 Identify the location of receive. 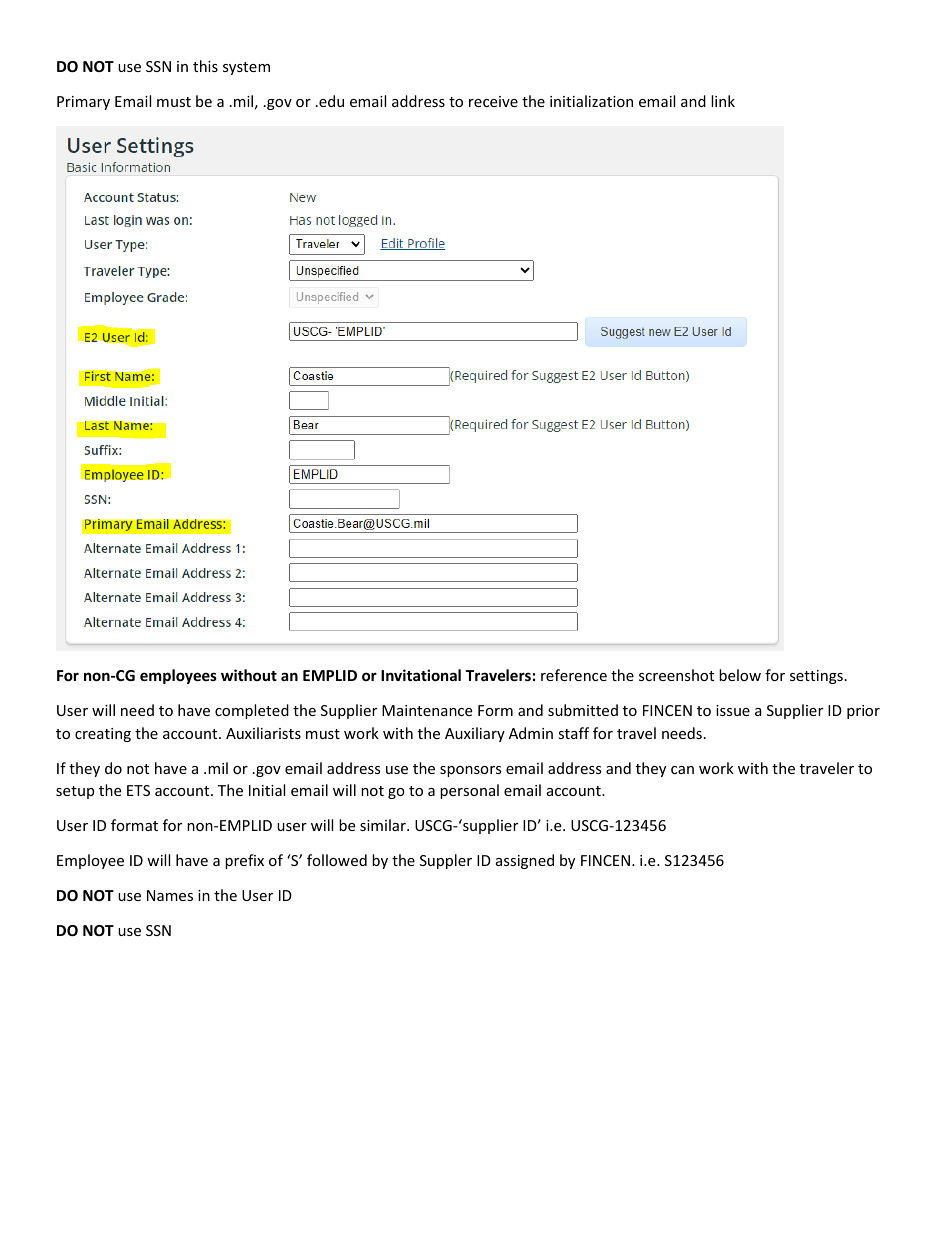
(493, 101).
